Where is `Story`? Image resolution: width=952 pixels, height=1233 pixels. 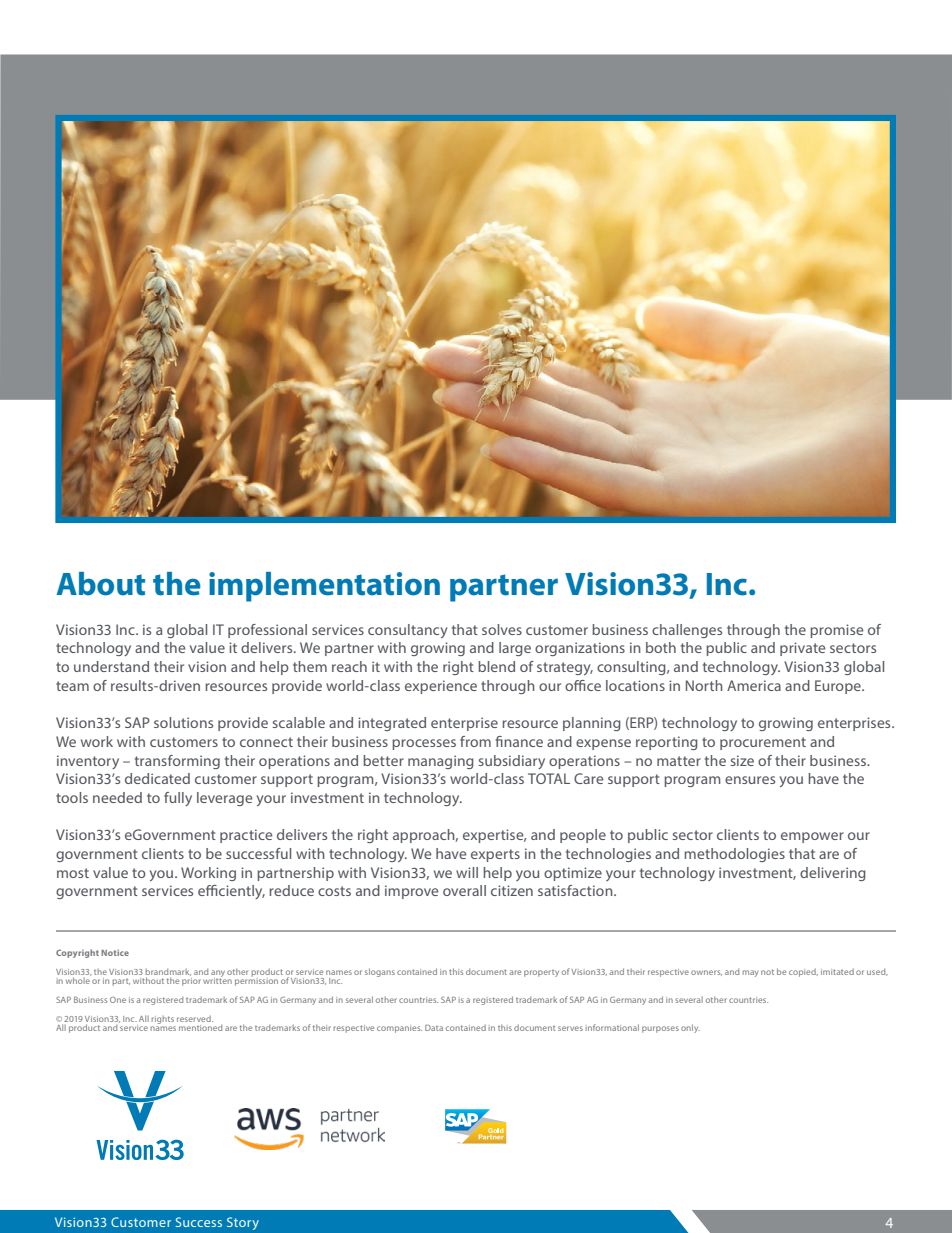
Story is located at coordinates (243, 1223).
